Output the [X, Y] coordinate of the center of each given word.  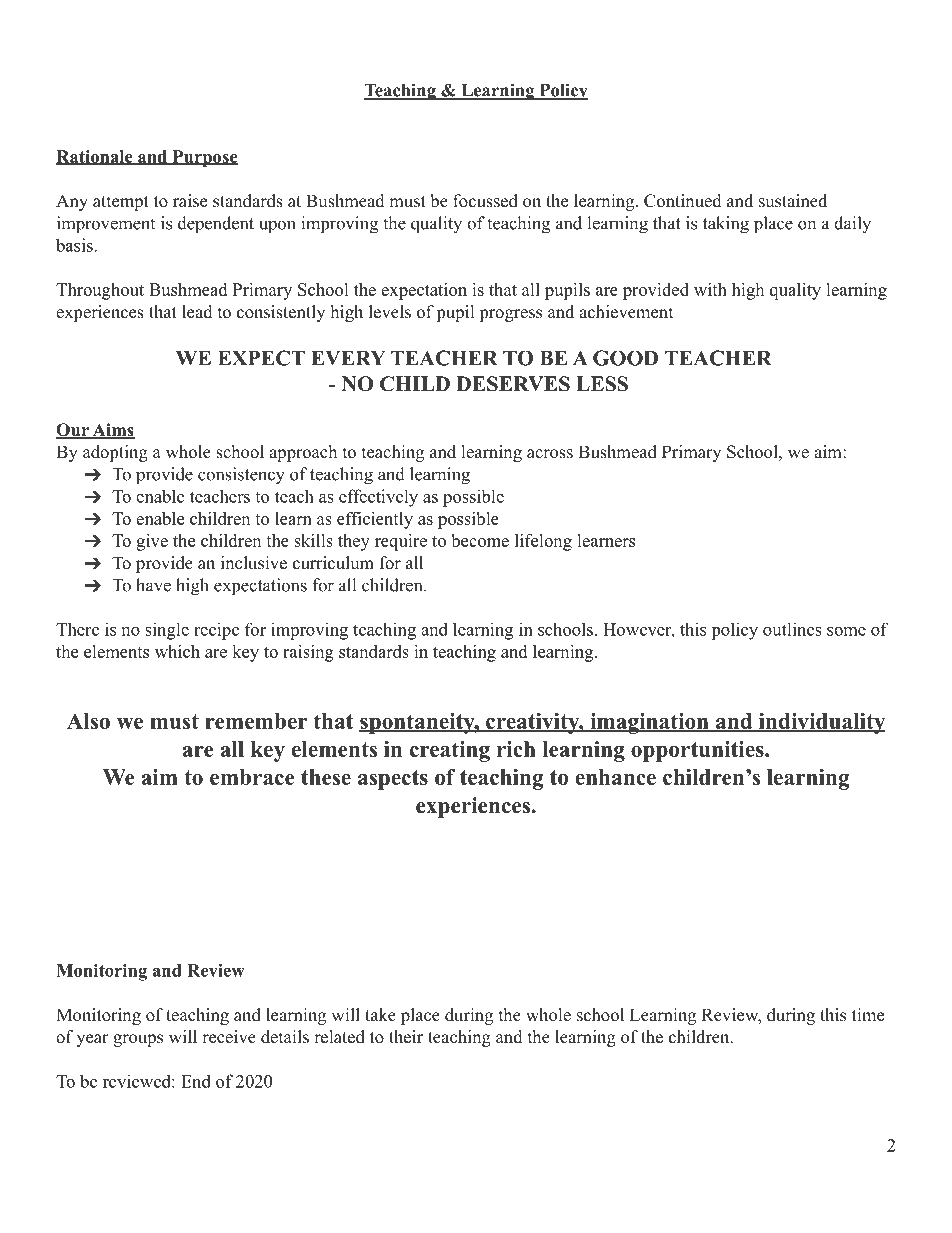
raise [190, 201]
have [153, 585]
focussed [485, 201]
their [406, 1037]
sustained [793, 201]
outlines [792, 629]
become [480, 540]
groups [138, 1040]
